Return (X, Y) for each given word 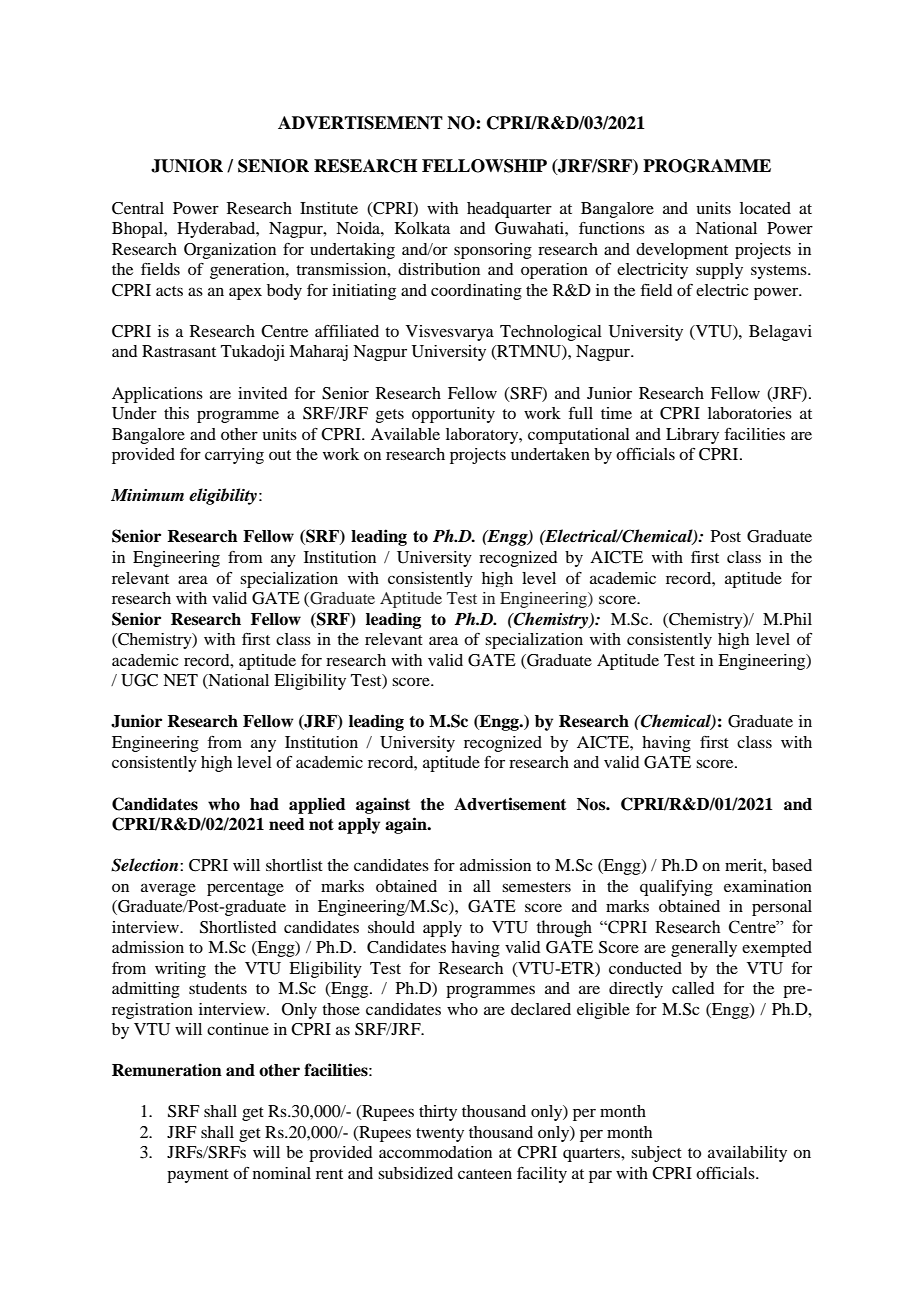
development (682, 251)
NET (180, 680)
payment (198, 1176)
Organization (230, 251)
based (792, 865)
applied (317, 805)
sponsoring (493, 251)
